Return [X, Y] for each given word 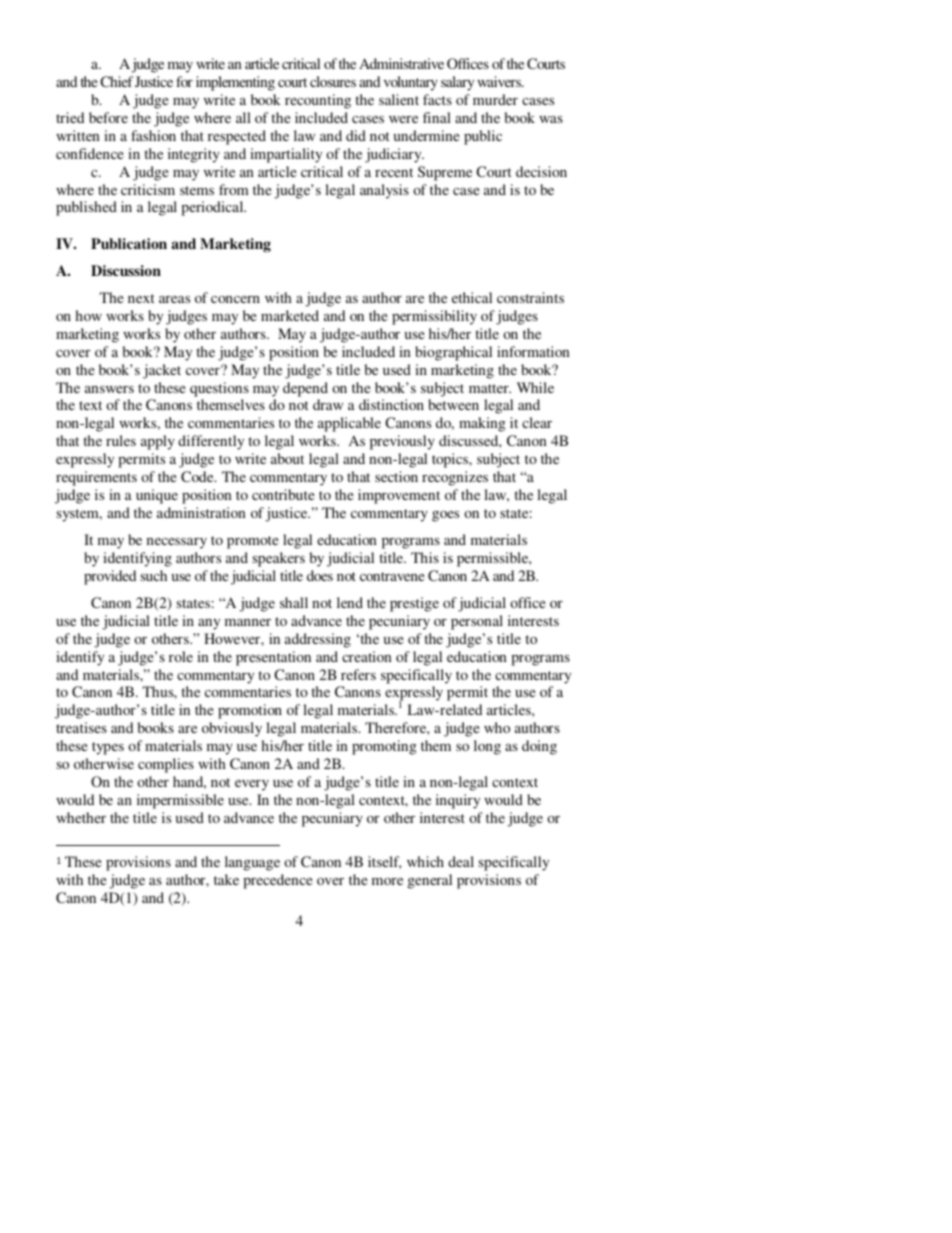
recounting [318, 101]
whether [81, 817]
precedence [277, 881]
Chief [116, 81]
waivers [500, 81]
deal [461, 861]
